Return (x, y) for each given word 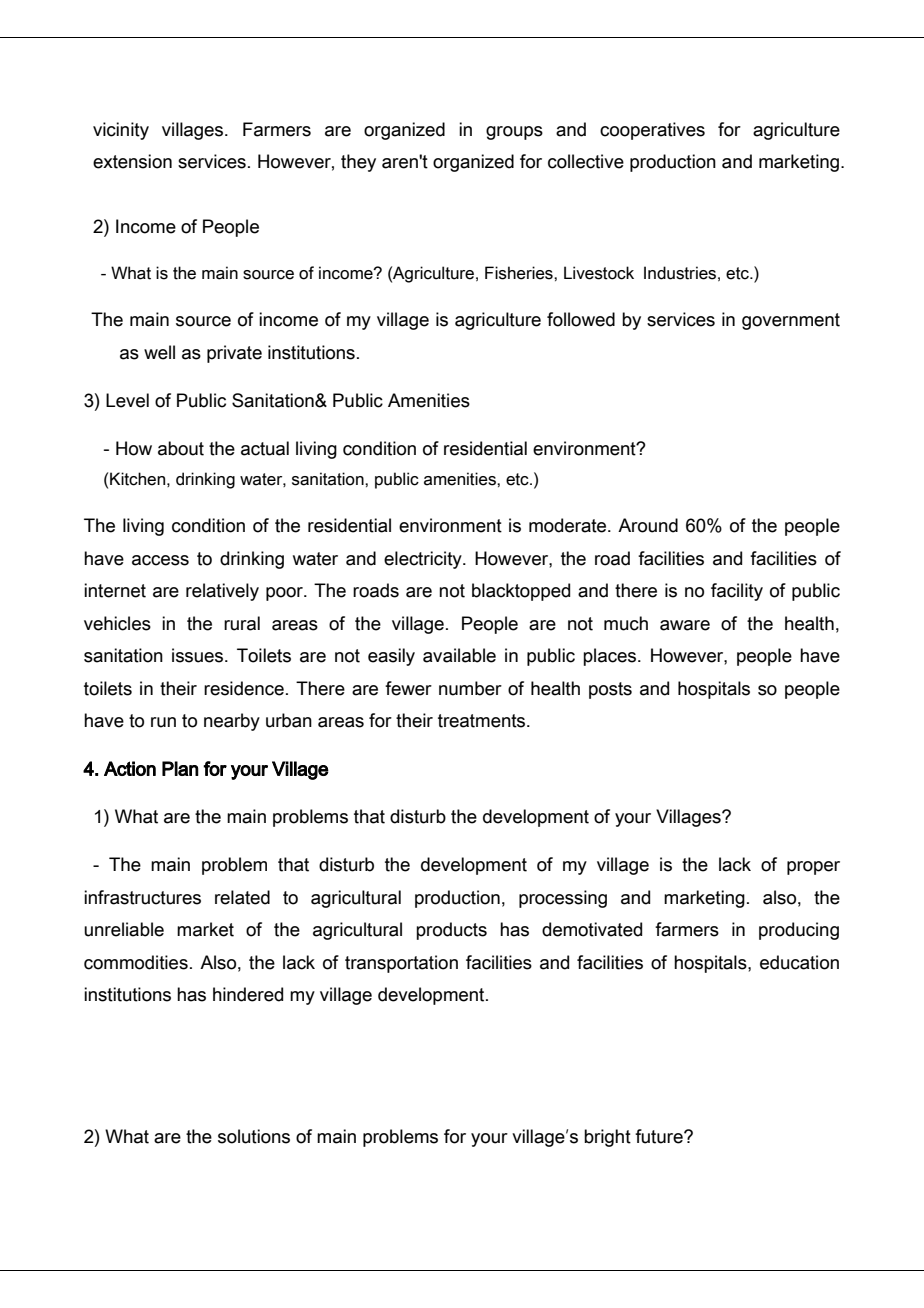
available (459, 655)
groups (514, 133)
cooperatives (652, 131)
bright (607, 1138)
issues (199, 655)
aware (685, 625)
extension (132, 161)
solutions (254, 1136)
